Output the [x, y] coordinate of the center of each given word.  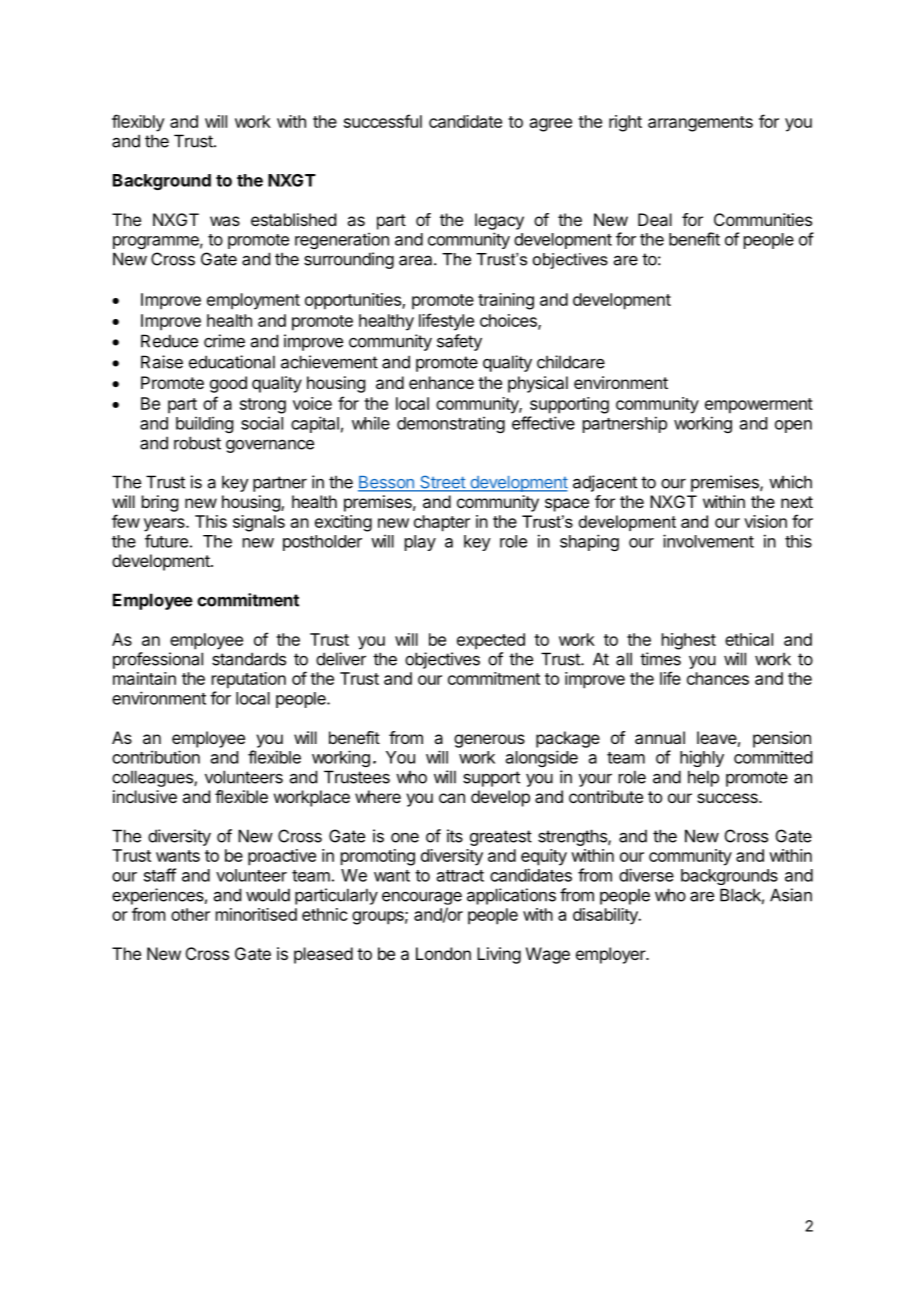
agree [551, 125]
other [190, 914]
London [443, 953]
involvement [708, 541]
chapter [442, 523]
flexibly [138, 123]
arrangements [700, 124]
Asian [791, 895]
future [166, 541]
